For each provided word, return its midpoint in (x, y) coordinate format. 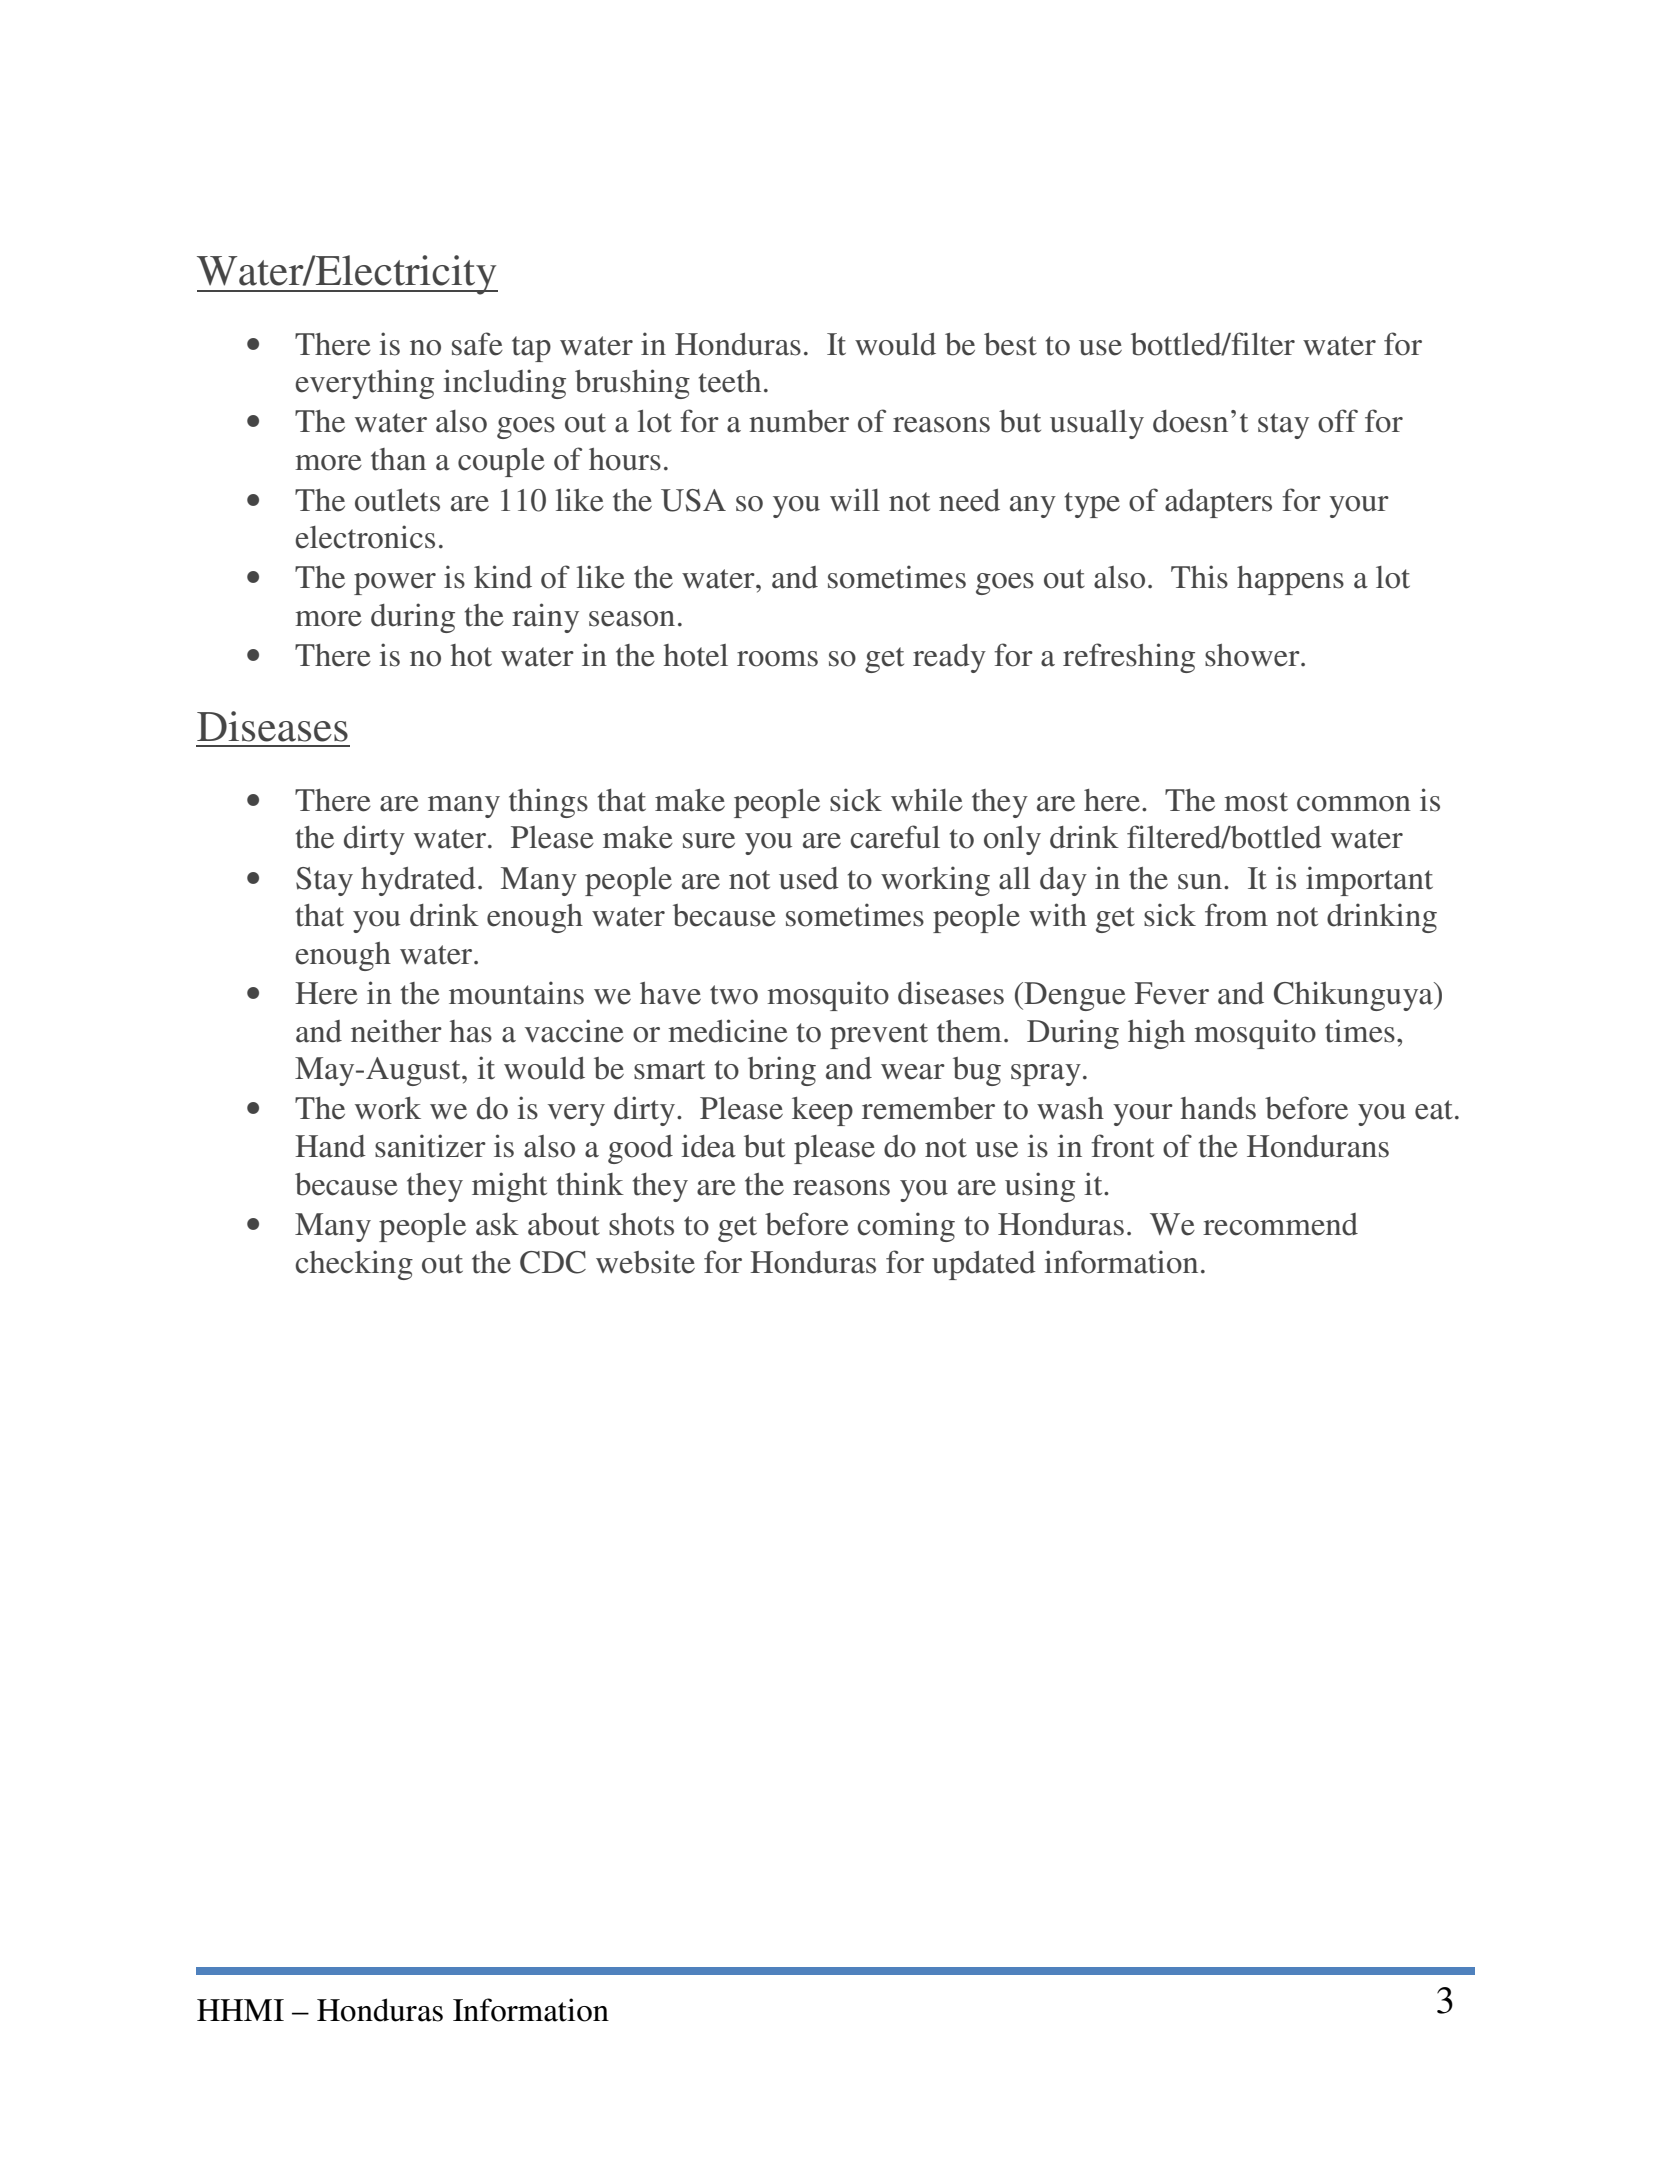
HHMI (240, 2010)
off (1338, 421)
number (799, 421)
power (395, 584)
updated (984, 1265)
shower (1253, 655)
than (398, 459)
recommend (1280, 1224)
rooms (777, 659)
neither (396, 1031)
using (1040, 1187)
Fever (1172, 993)
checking (354, 1265)
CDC (553, 1262)
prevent (879, 1036)
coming (906, 1227)
